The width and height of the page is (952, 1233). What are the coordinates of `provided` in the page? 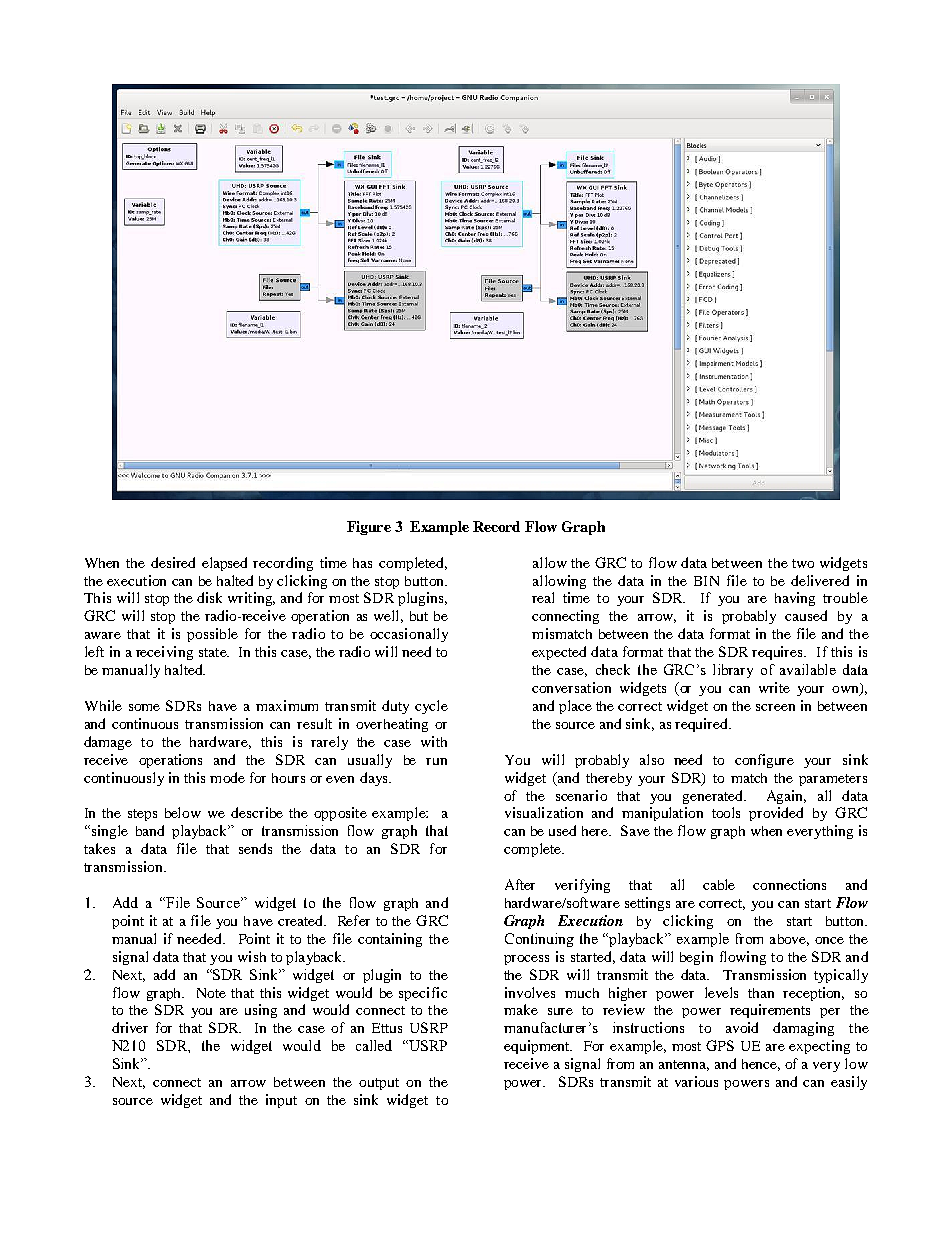 It's located at (776, 814).
